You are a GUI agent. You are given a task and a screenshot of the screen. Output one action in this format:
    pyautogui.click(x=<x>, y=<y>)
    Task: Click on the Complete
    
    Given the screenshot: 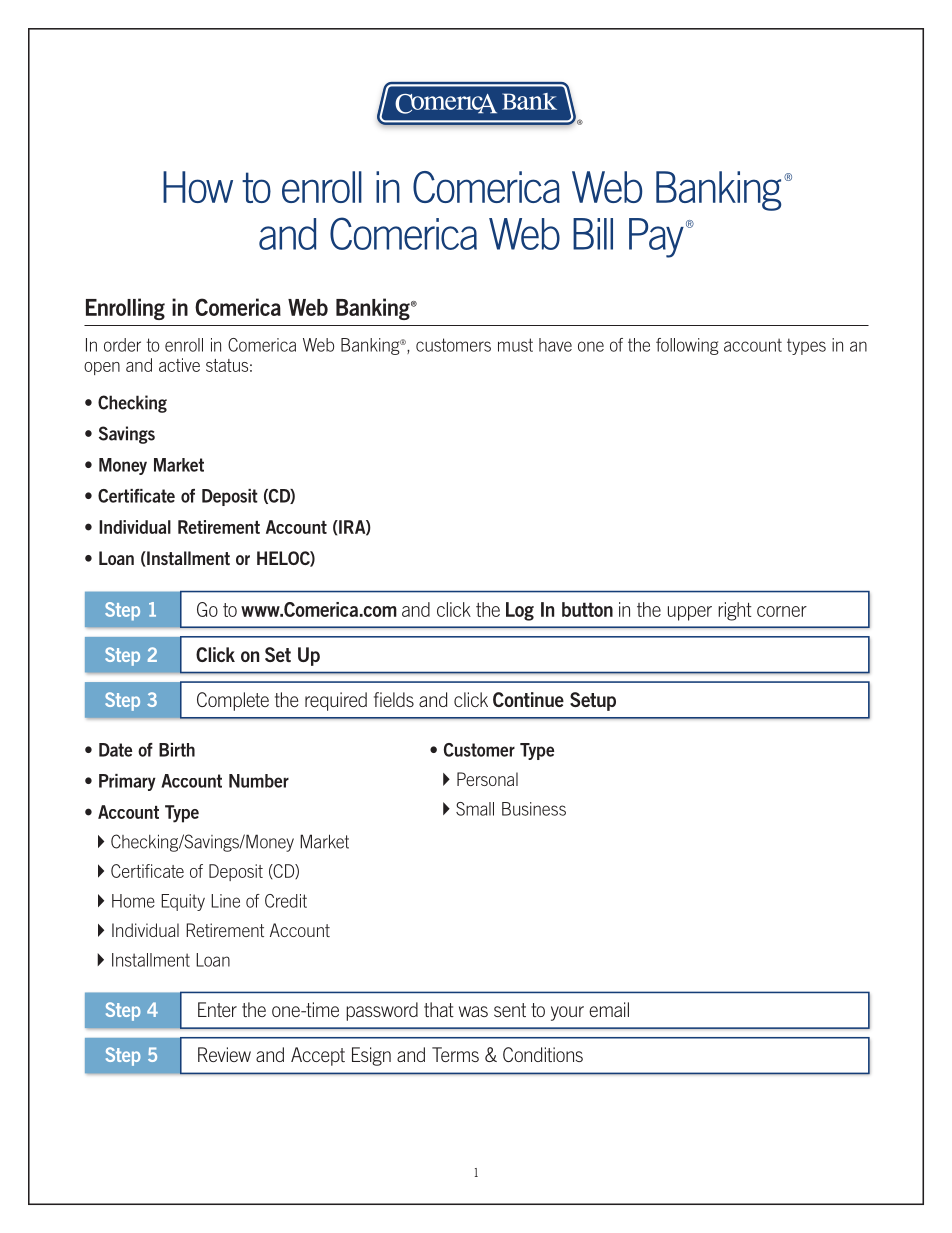 What is the action you would take?
    pyautogui.click(x=233, y=701)
